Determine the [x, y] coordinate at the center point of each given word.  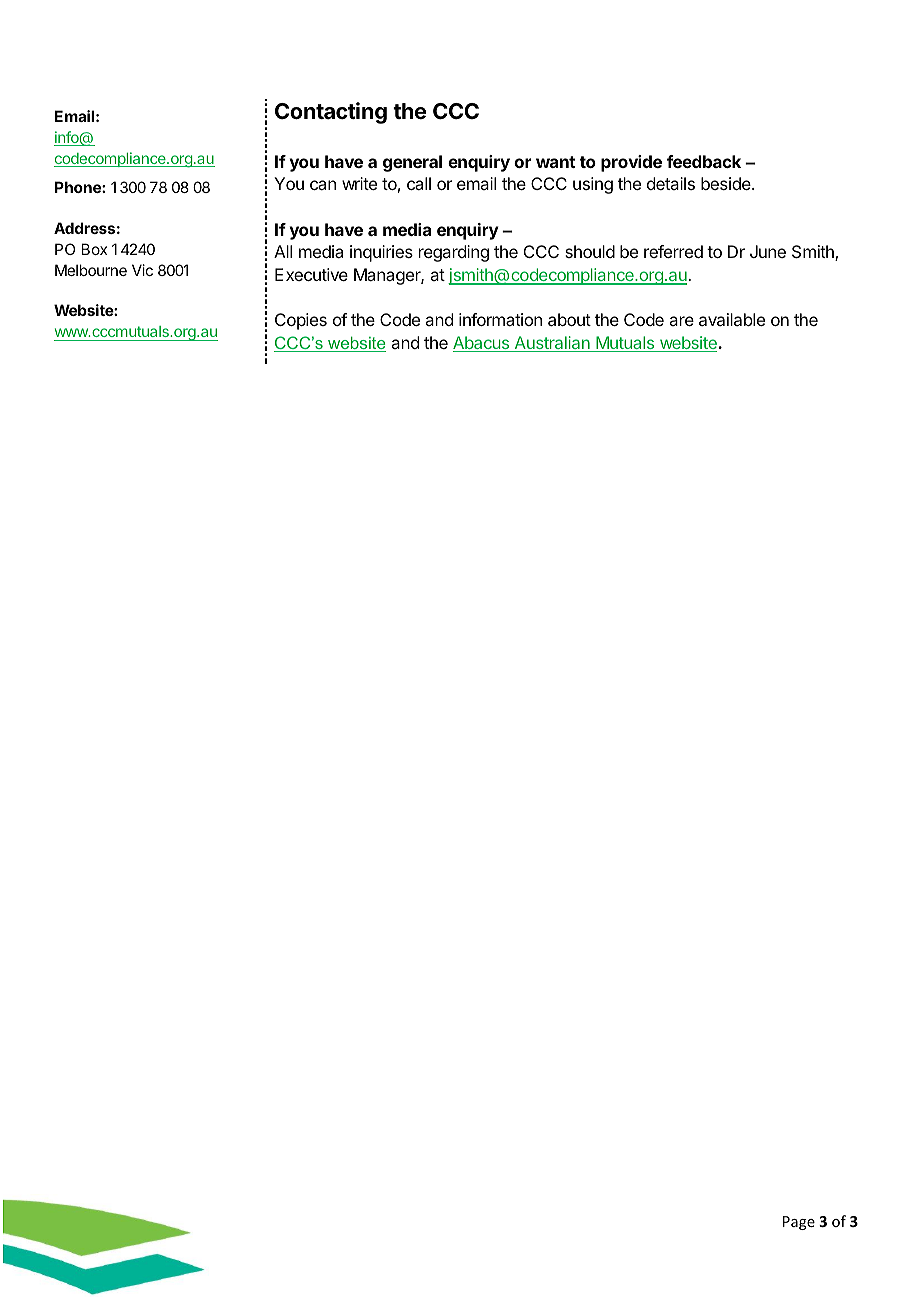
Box [94, 249]
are [681, 321]
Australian [552, 344]
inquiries [381, 253]
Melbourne [91, 270]
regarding [454, 253]
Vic [142, 270]
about [569, 319]
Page [799, 1223]
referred [673, 251]
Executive [311, 274]
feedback [704, 161]
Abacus [482, 344]
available [732, 319]
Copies [301, 321]
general [412, 163]
